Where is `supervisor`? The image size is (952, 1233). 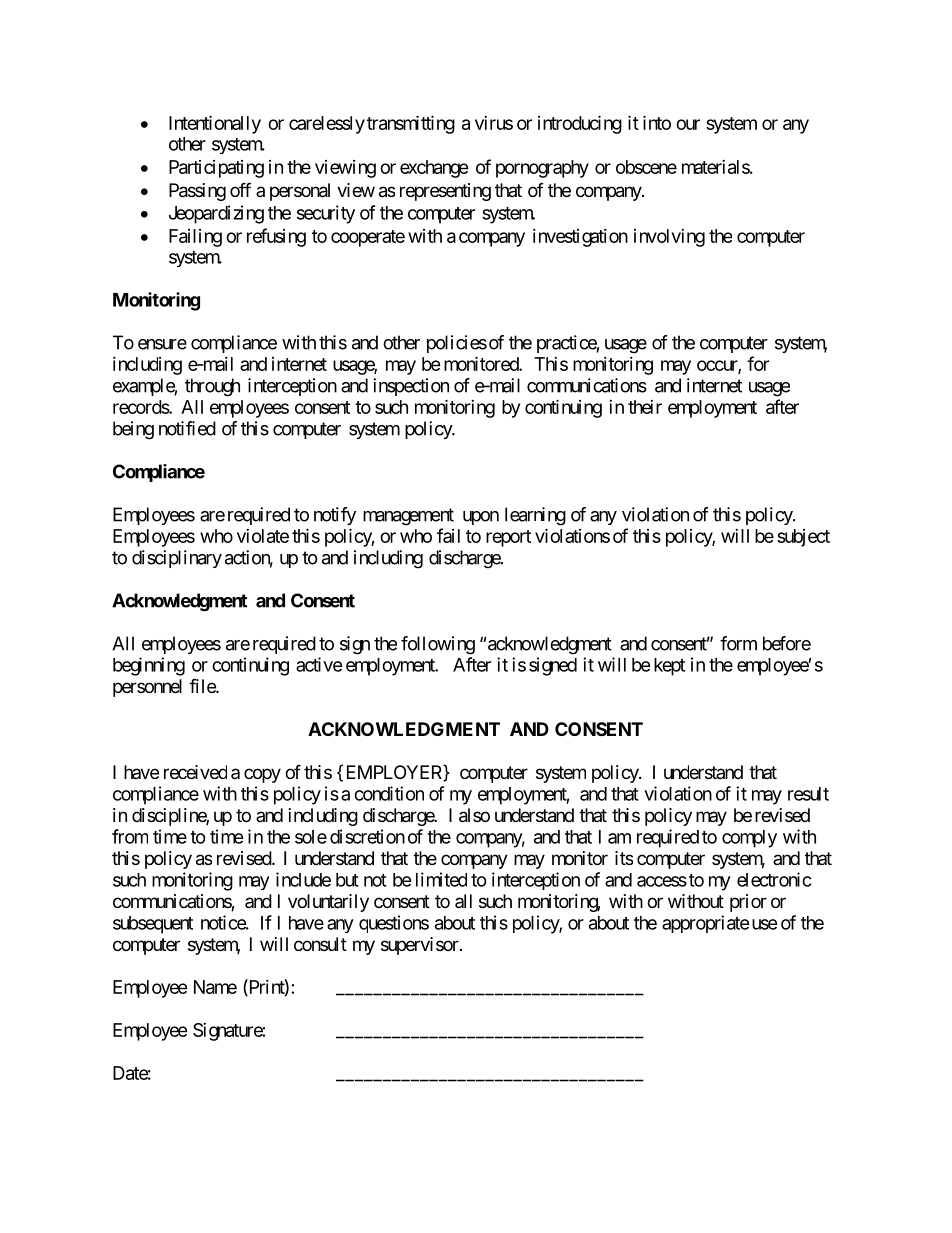 supervisor is located at coordinates (420, 946).
